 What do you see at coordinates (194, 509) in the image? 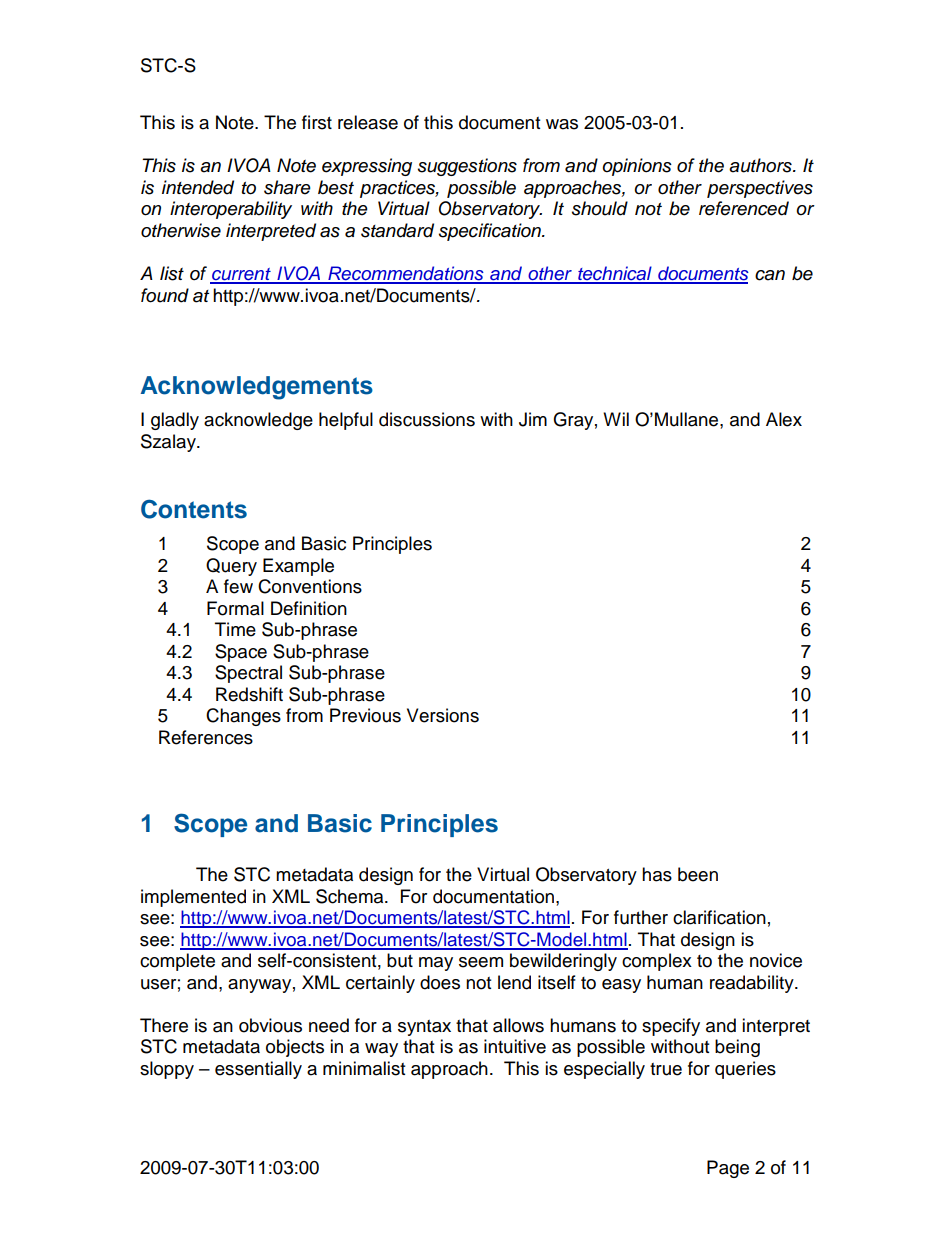
I see `Contents` at bounding box center [194, 509].
